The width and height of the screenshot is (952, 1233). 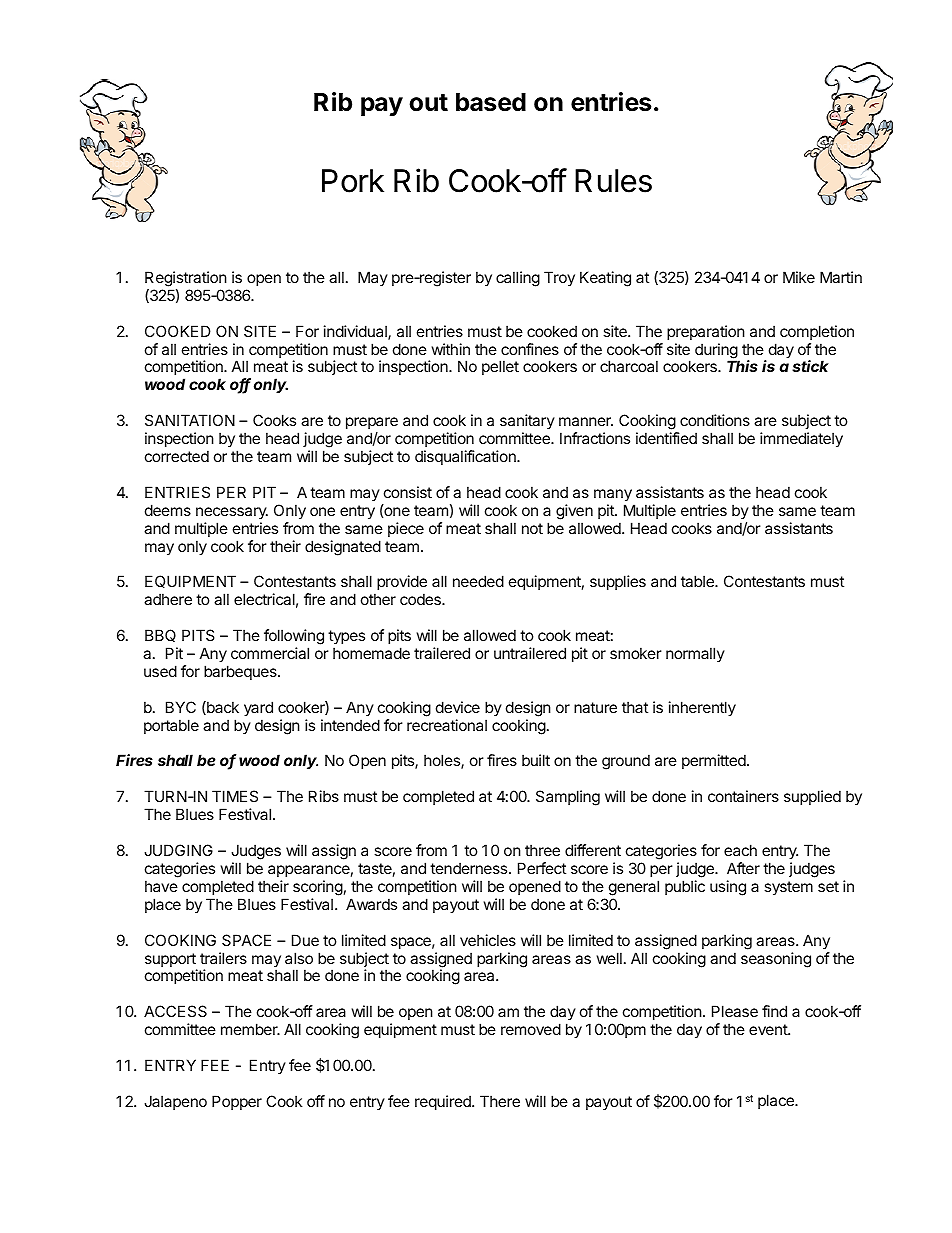 What do you see at coordinates (491, 102) in the screenshot?
I see `based` at bounding box center [491, 102].
